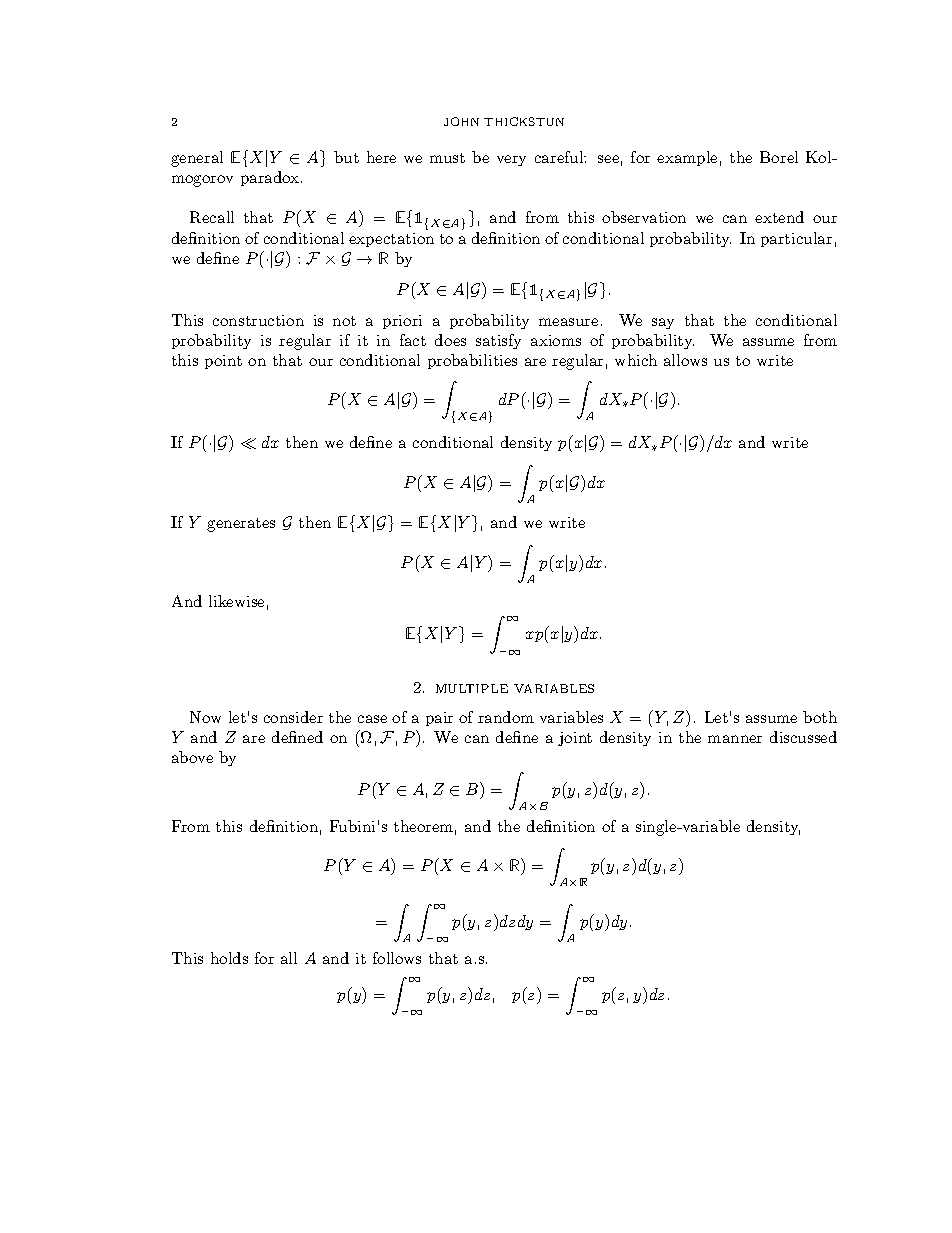 This screenshot has height=1233, width=952. What do you see at coordinates (397, 958) in the screenshot?
I see `follows` at bounding box center [397, 958].
